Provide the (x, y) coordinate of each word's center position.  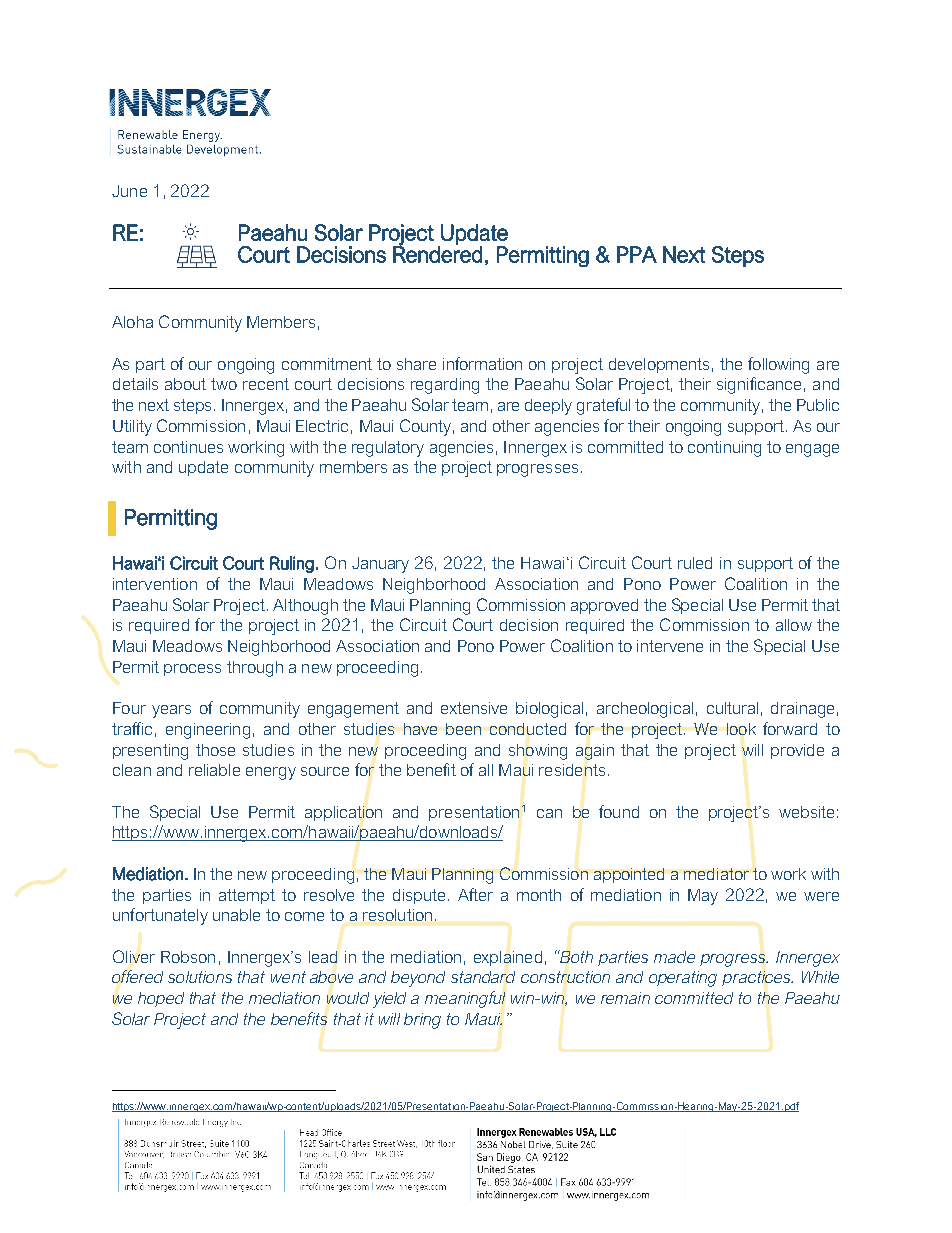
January (380, 565)
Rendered (437, 253)
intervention (155, 584)
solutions (200, 977)
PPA (637, 254)
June (129, 191)
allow (794, 625)
